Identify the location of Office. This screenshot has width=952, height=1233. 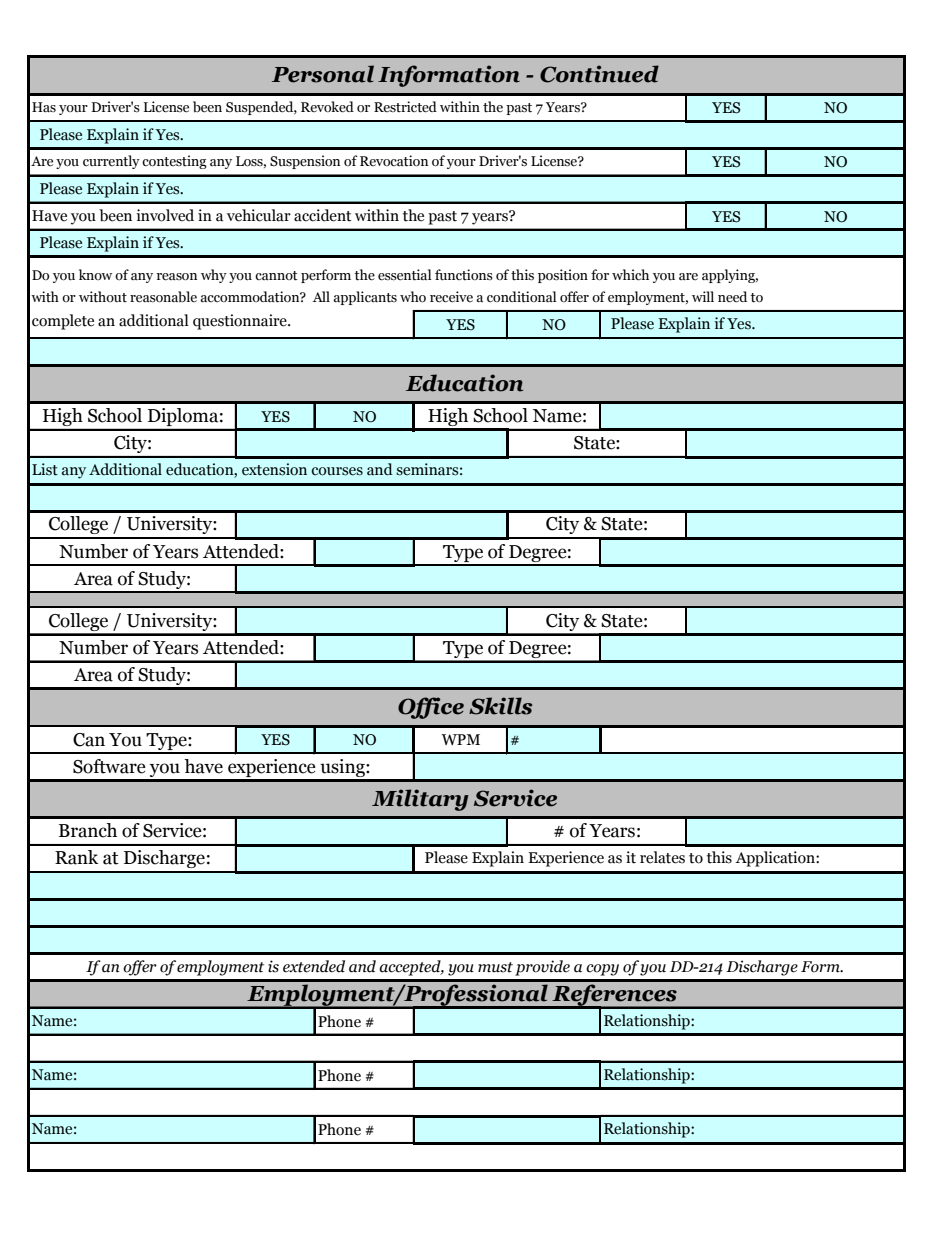
(431, 708).
